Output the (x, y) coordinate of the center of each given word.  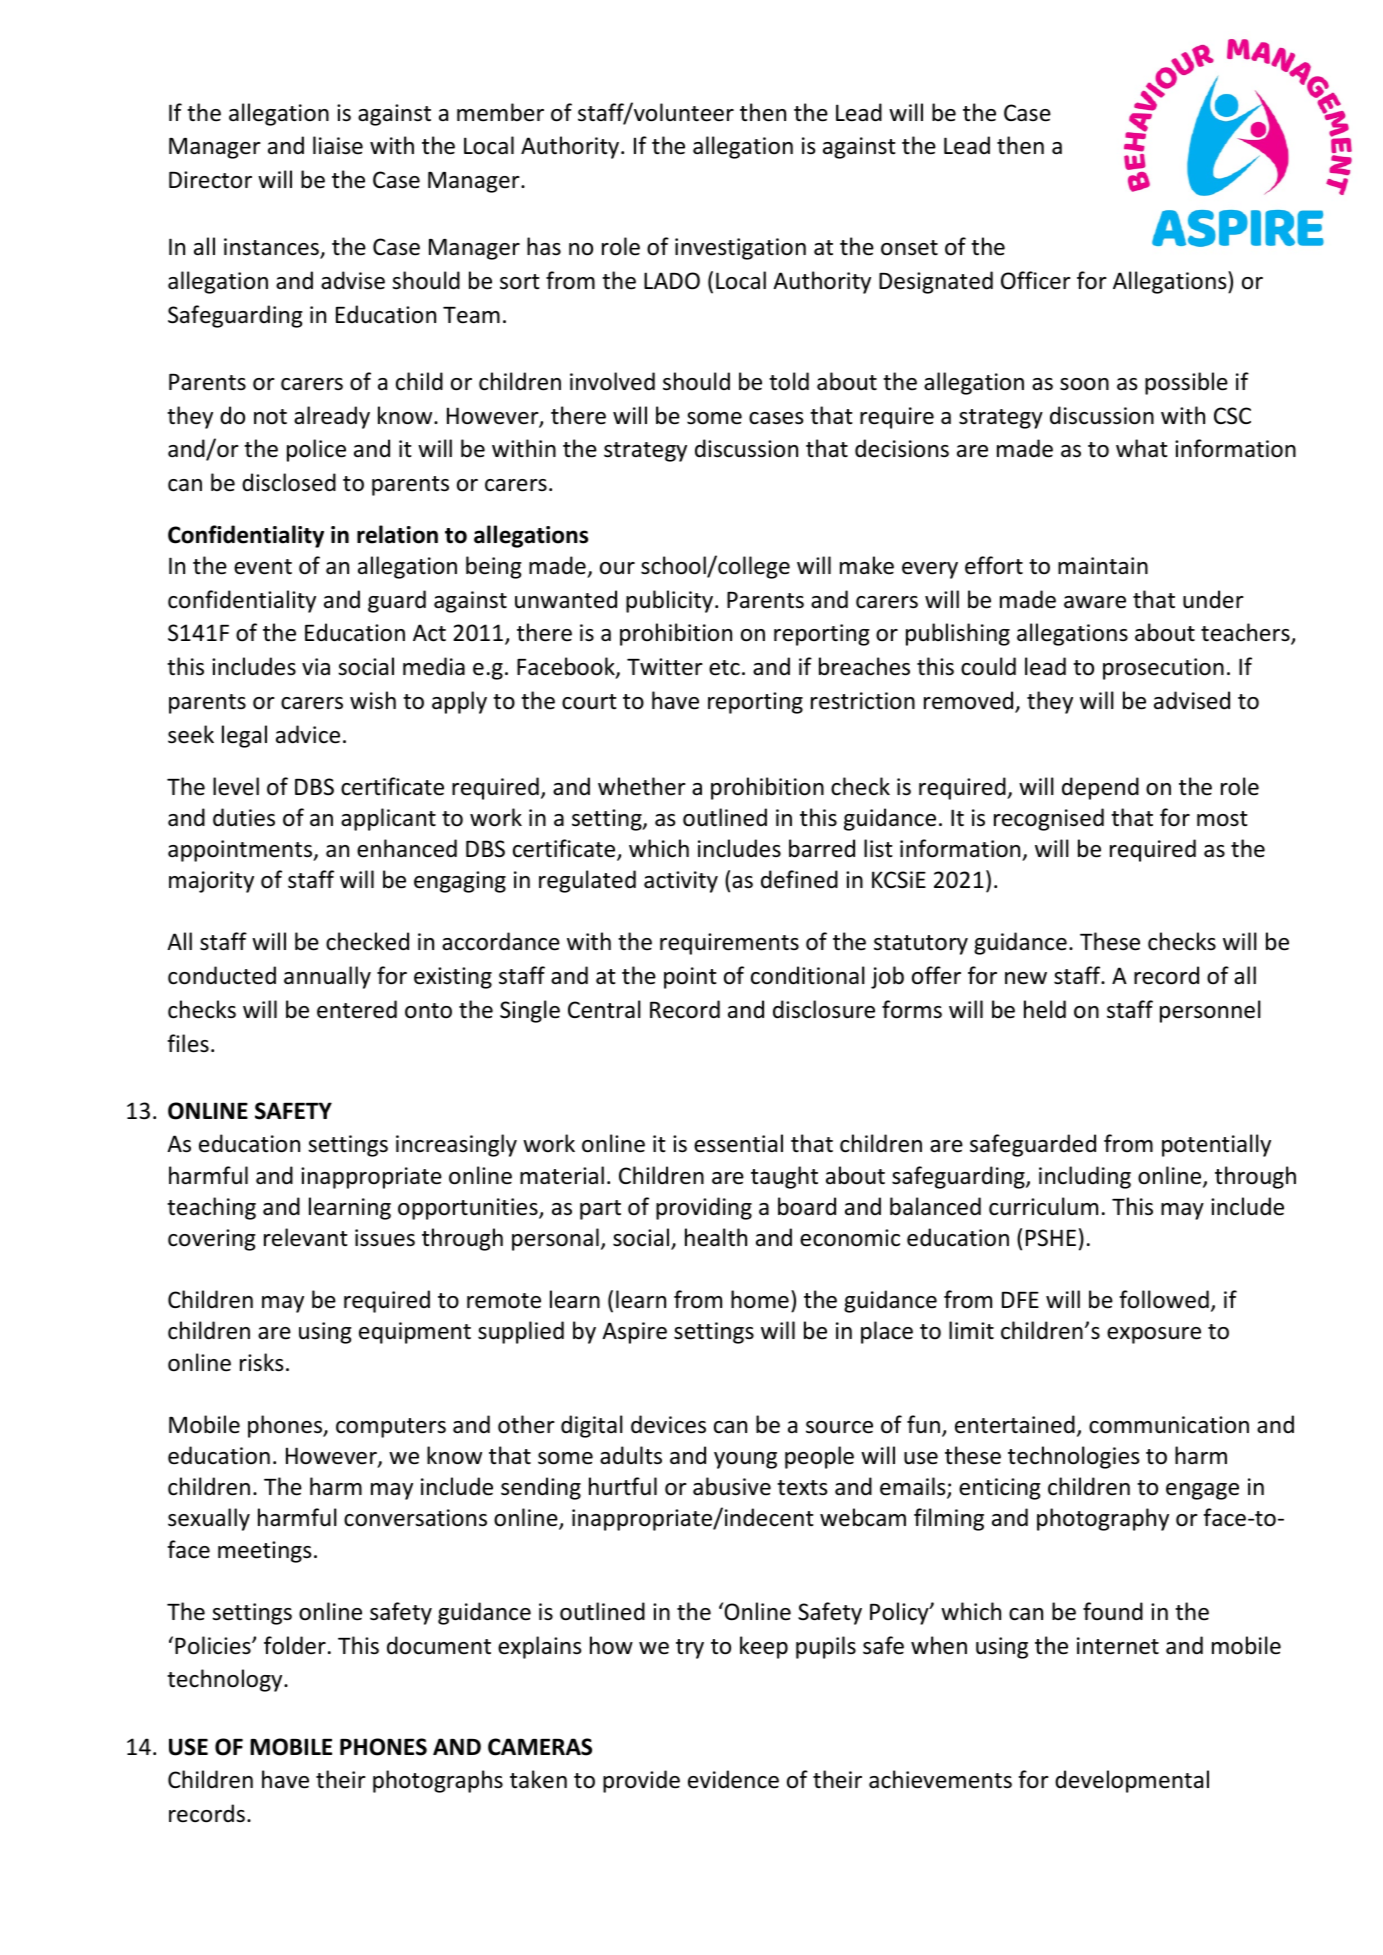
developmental (1132, 1781)
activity (681, 882)
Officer (1036, 280)
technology (226, 1680)
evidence (733, 1779)
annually (327, 977)
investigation (740, 249)
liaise (338, 145)
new (1026, 978)
